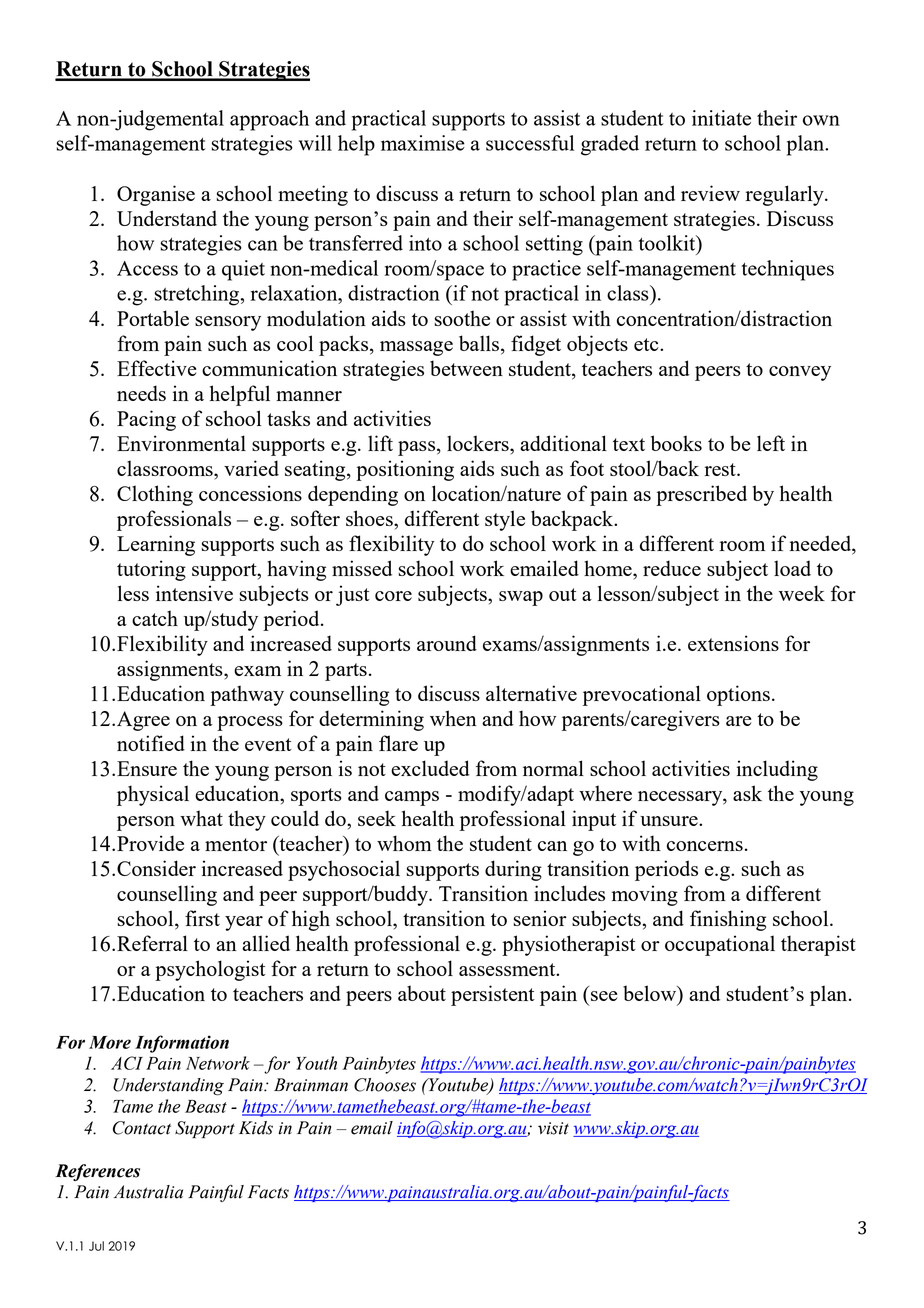  Describe the element at coordinates (721, 118) in the image. I see `initiate` at that location.
